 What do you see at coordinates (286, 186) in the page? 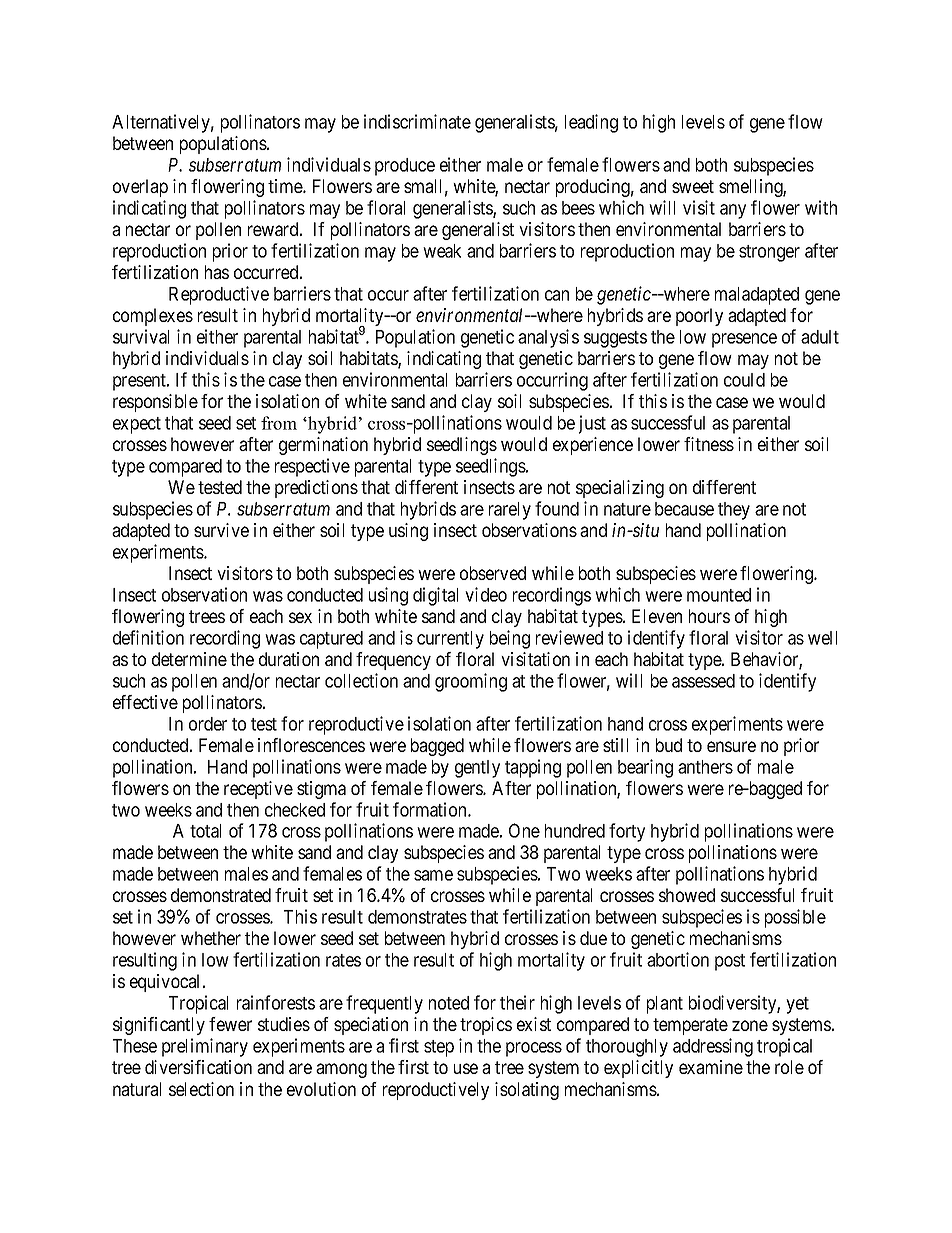
I see `time` at bounding box center [286, 186].
